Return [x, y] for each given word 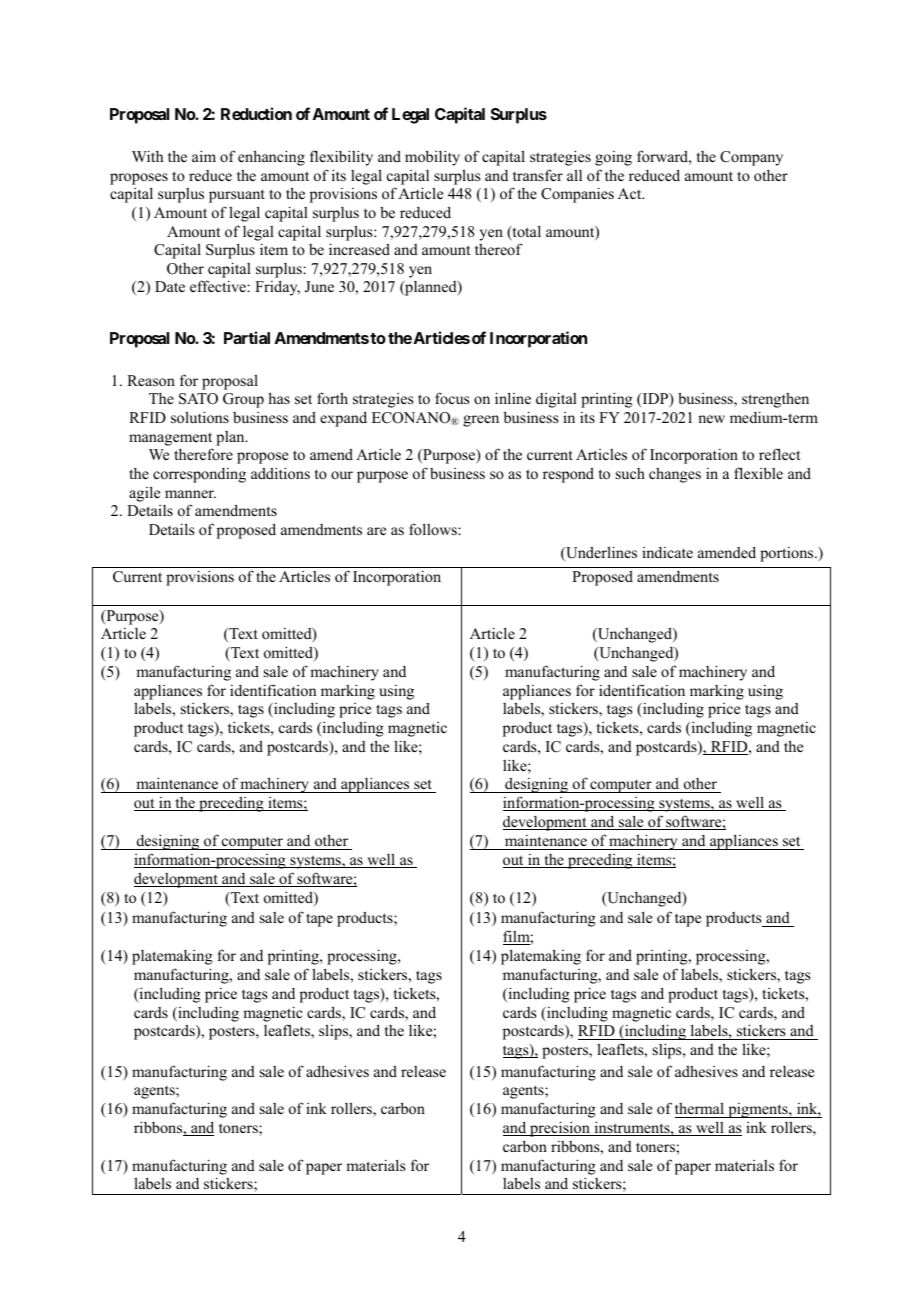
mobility [432, 158]
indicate [667, 552]
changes [675, 475]
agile [144, 494]
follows [434, 529]
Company [751, 158]
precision [560, 1129]
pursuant [237, 196]
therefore [203, 454]
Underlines [600, 553]
